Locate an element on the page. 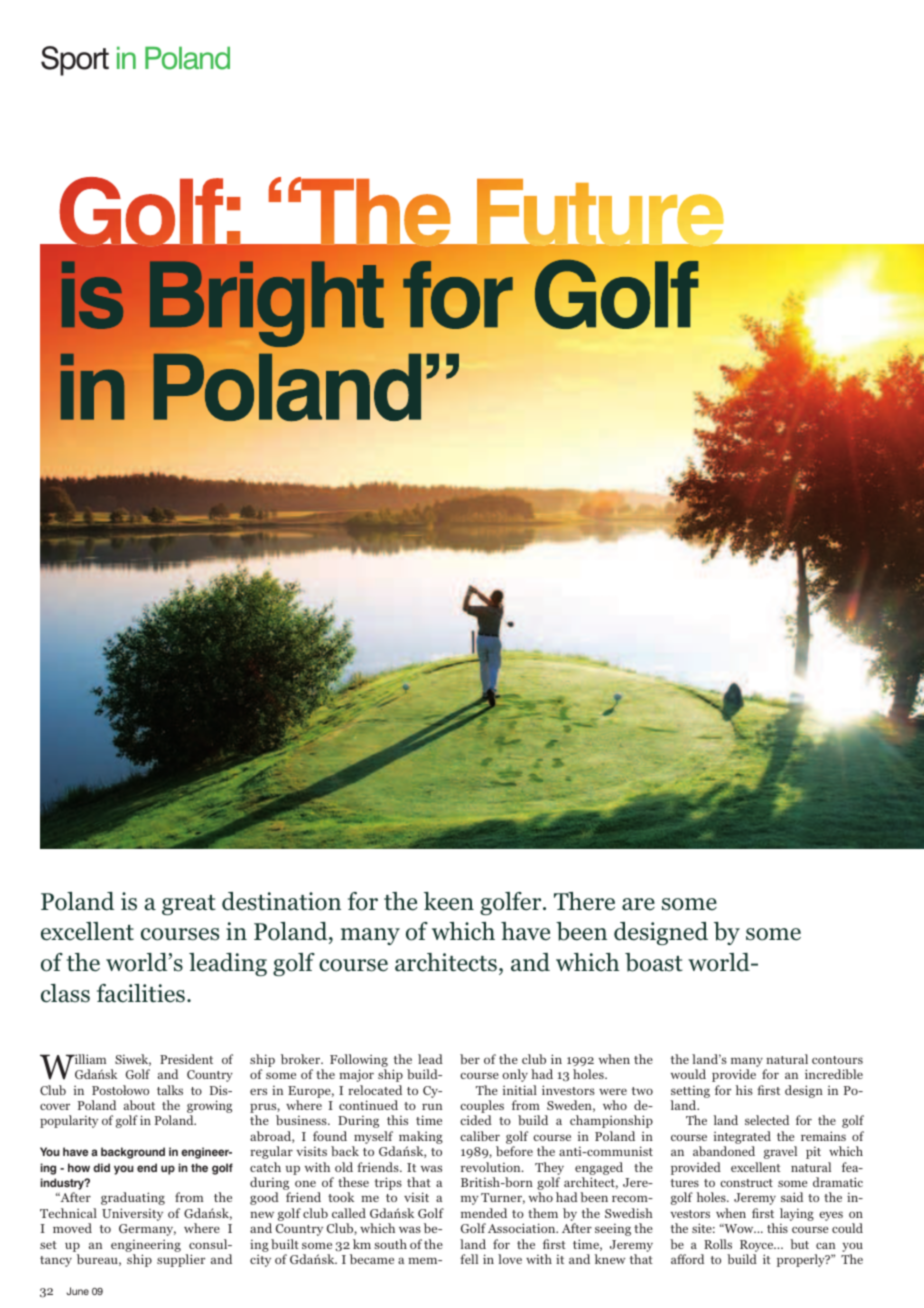 The image size is (924, 1308). great is located at coordinates (189, 905).
